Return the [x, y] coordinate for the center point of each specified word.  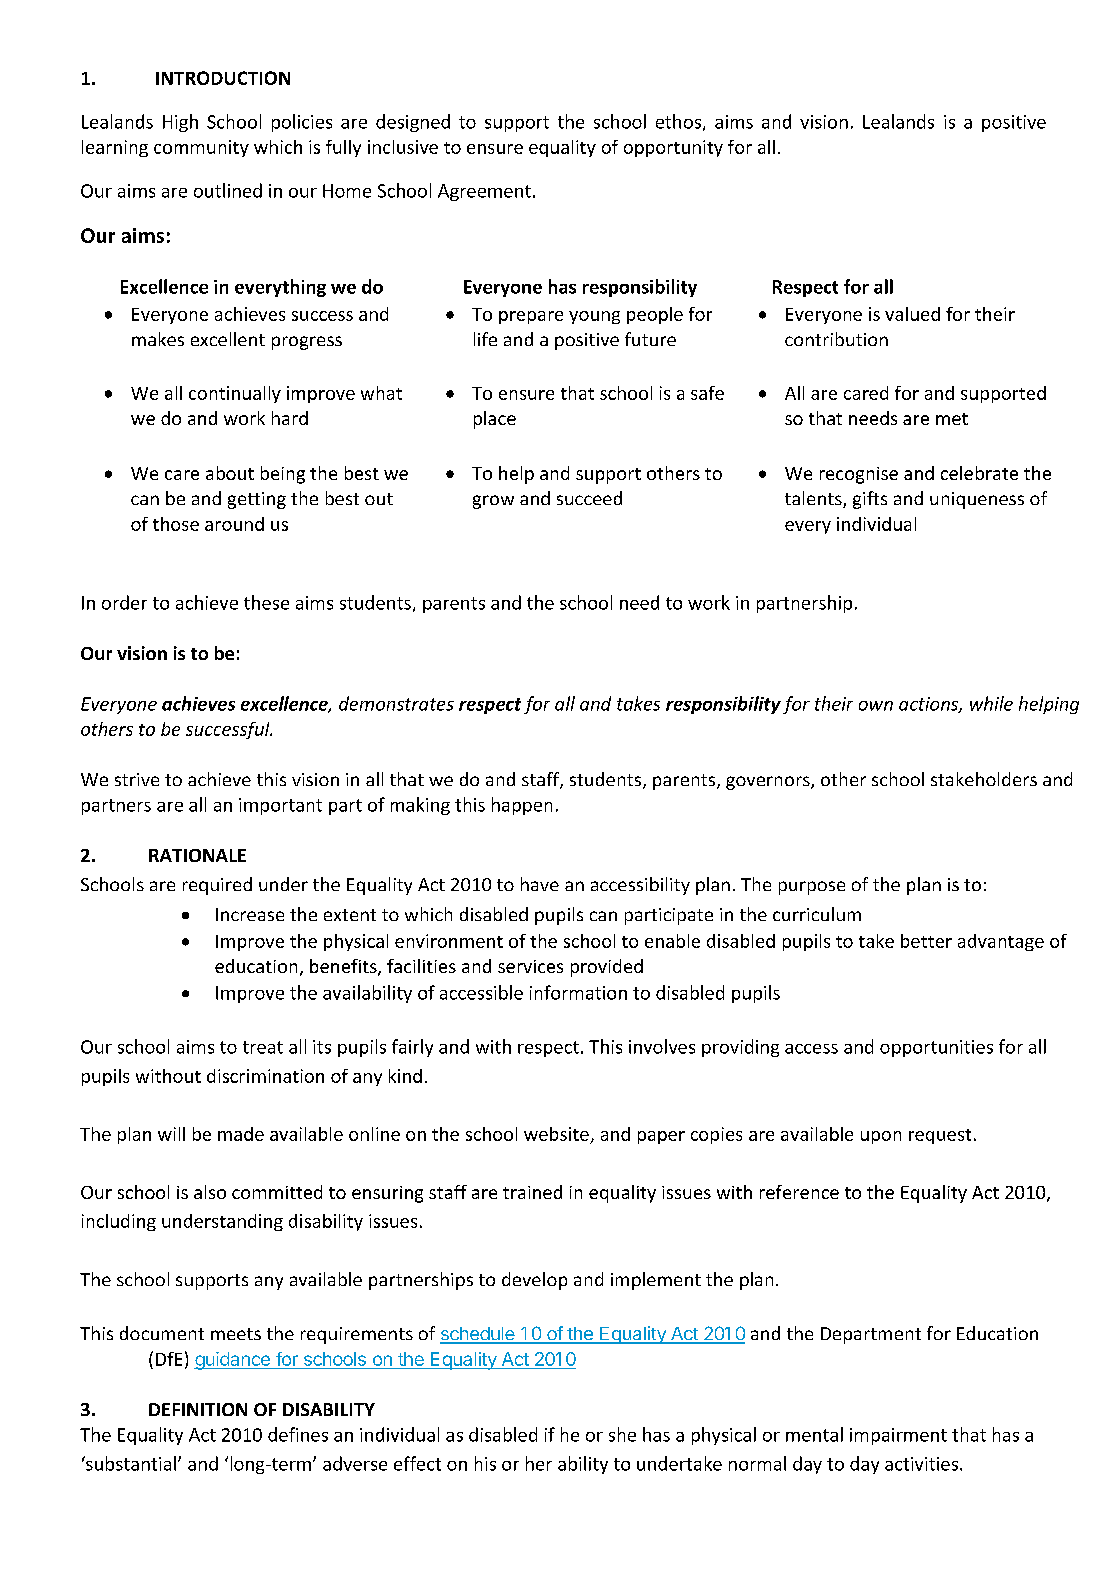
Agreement [484, 192]
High [180, 123]
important [280, 806]
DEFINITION [198, 1409]
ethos [678, 121]
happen [522, 806]
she [622, 1434]
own [876, 706]
